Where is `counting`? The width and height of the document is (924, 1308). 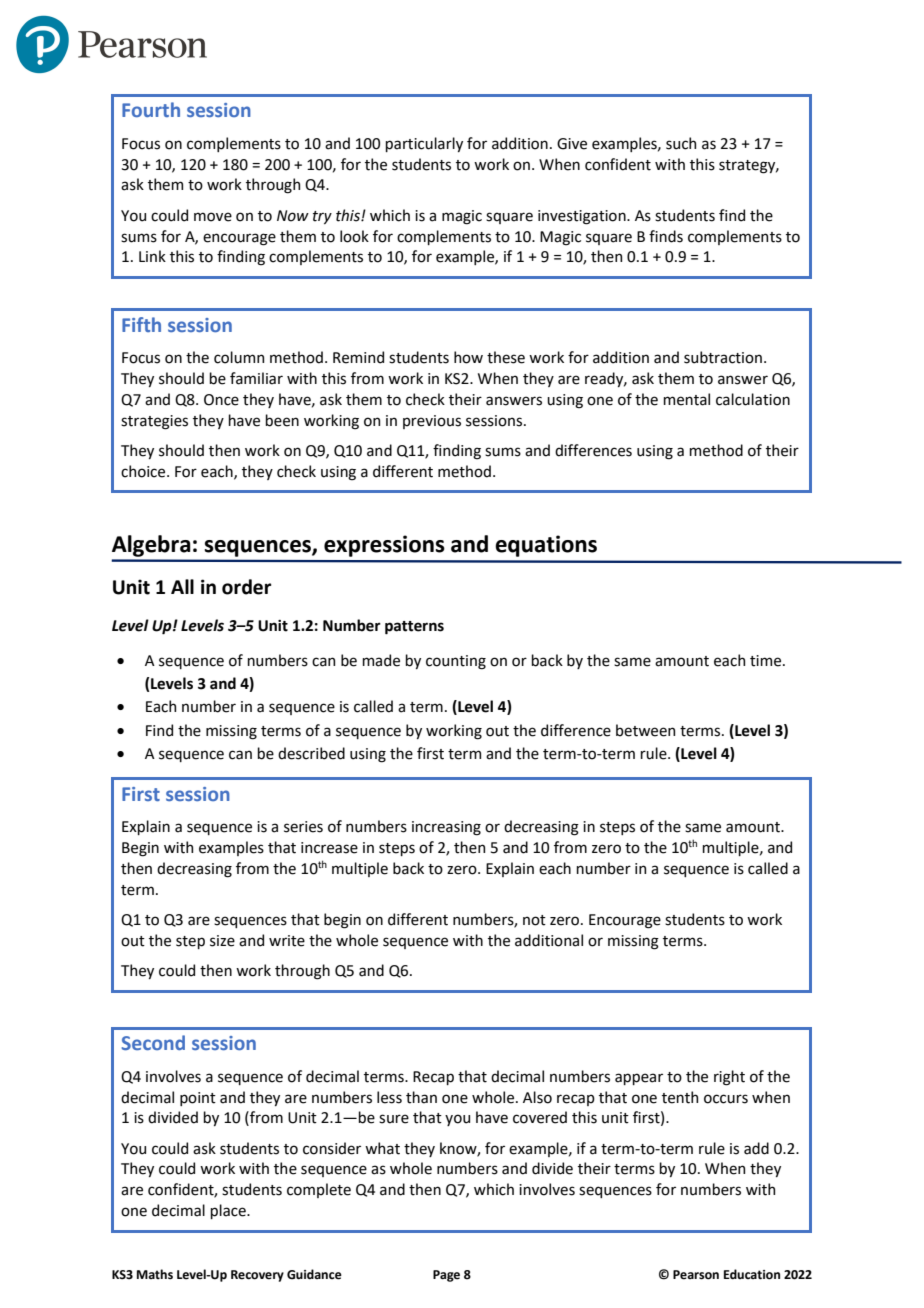 counting is located at coordinates (456, 662).
